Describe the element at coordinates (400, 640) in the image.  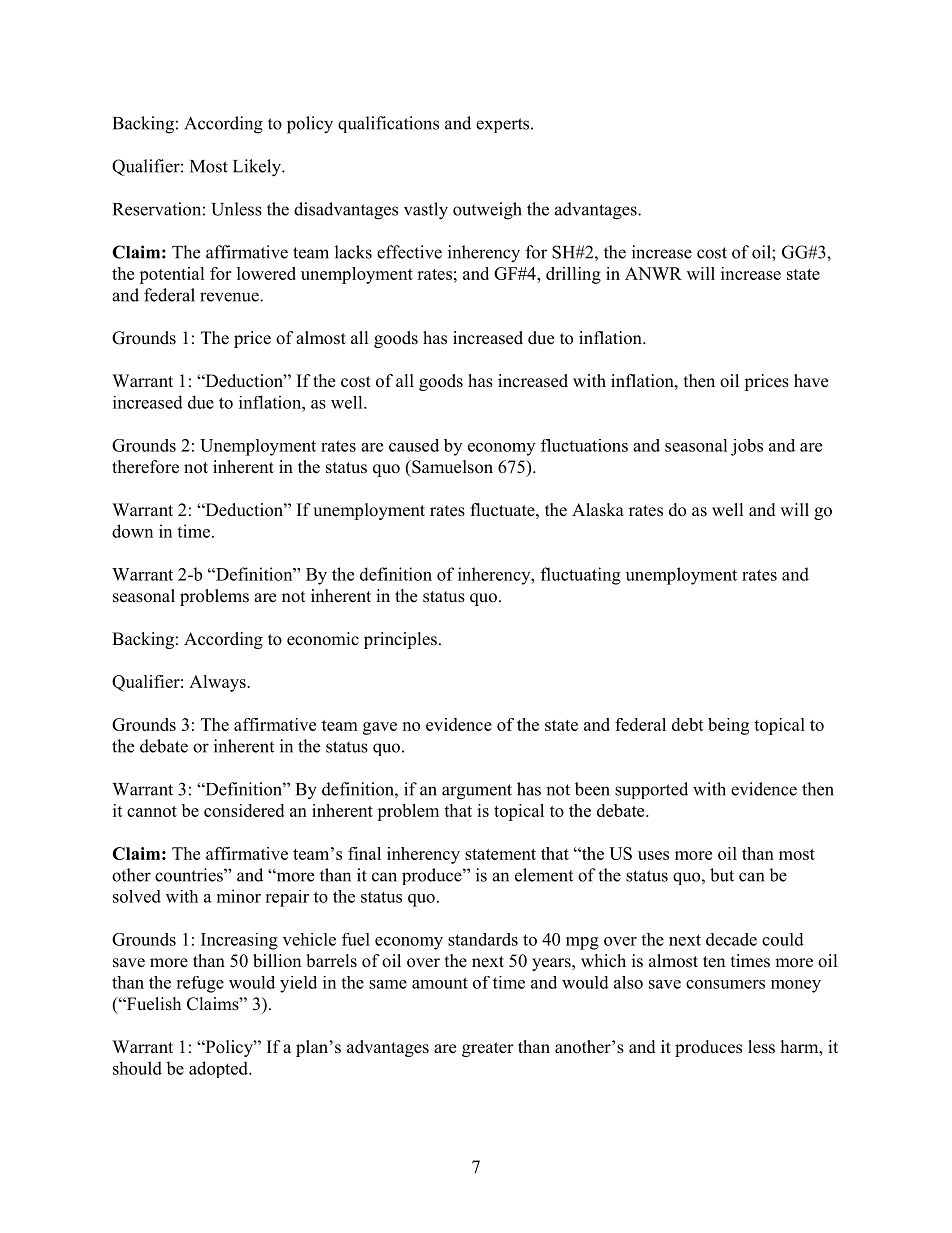
I see `principles` at that location.
